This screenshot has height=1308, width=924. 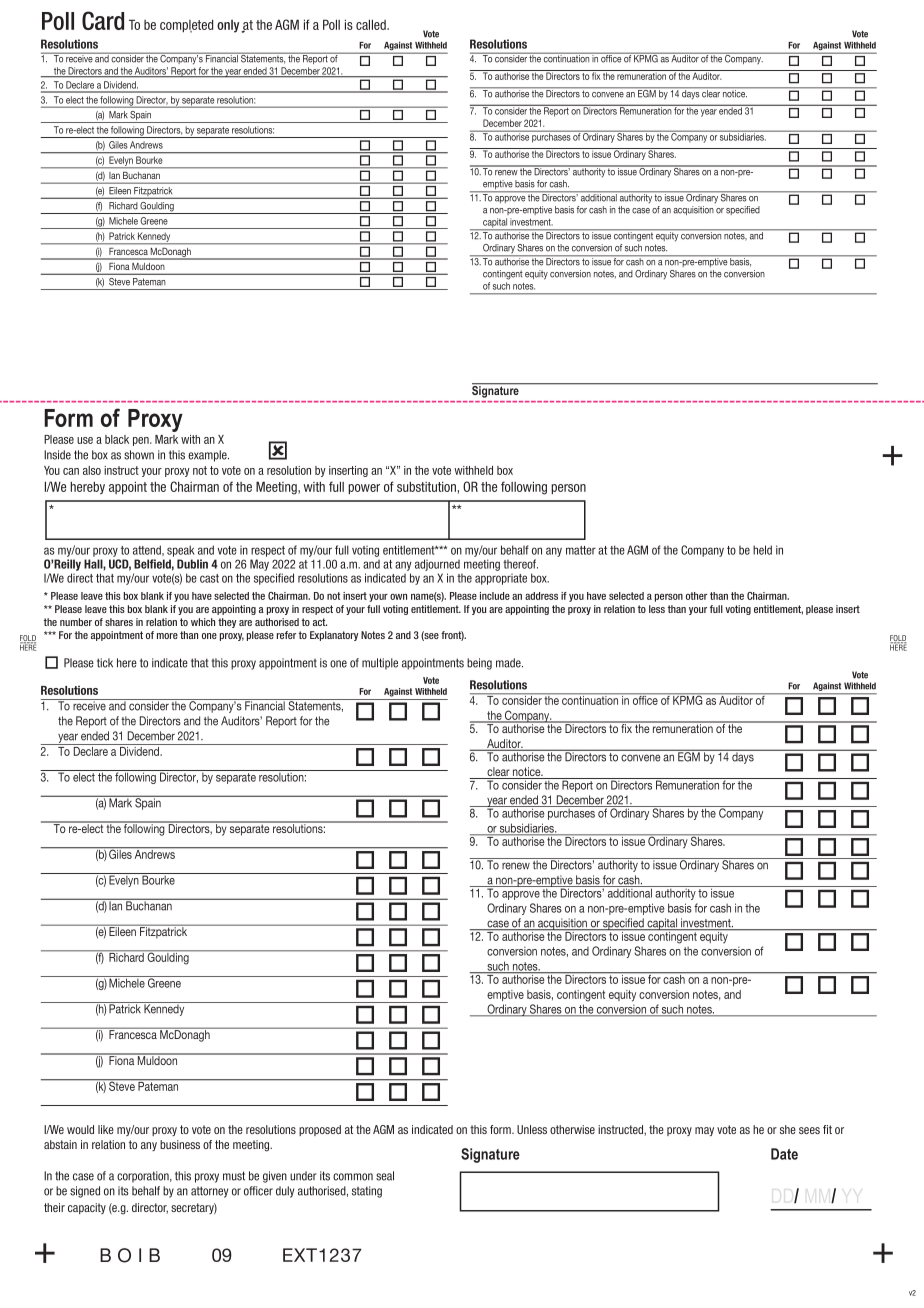 I want to click on seal, so click(x=385, y=1176).
